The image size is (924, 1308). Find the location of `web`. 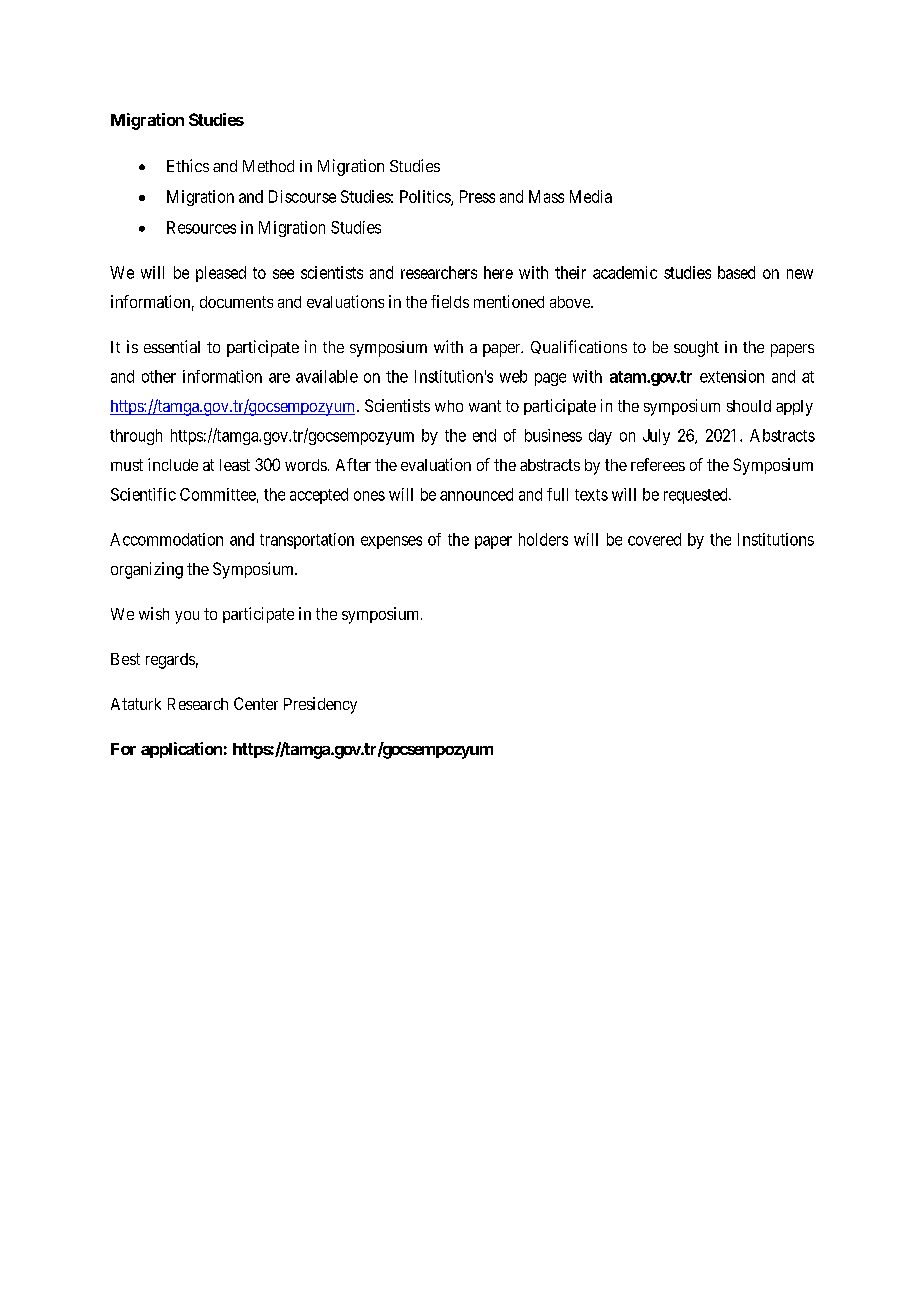

web is located at coordinates (513, 376).
